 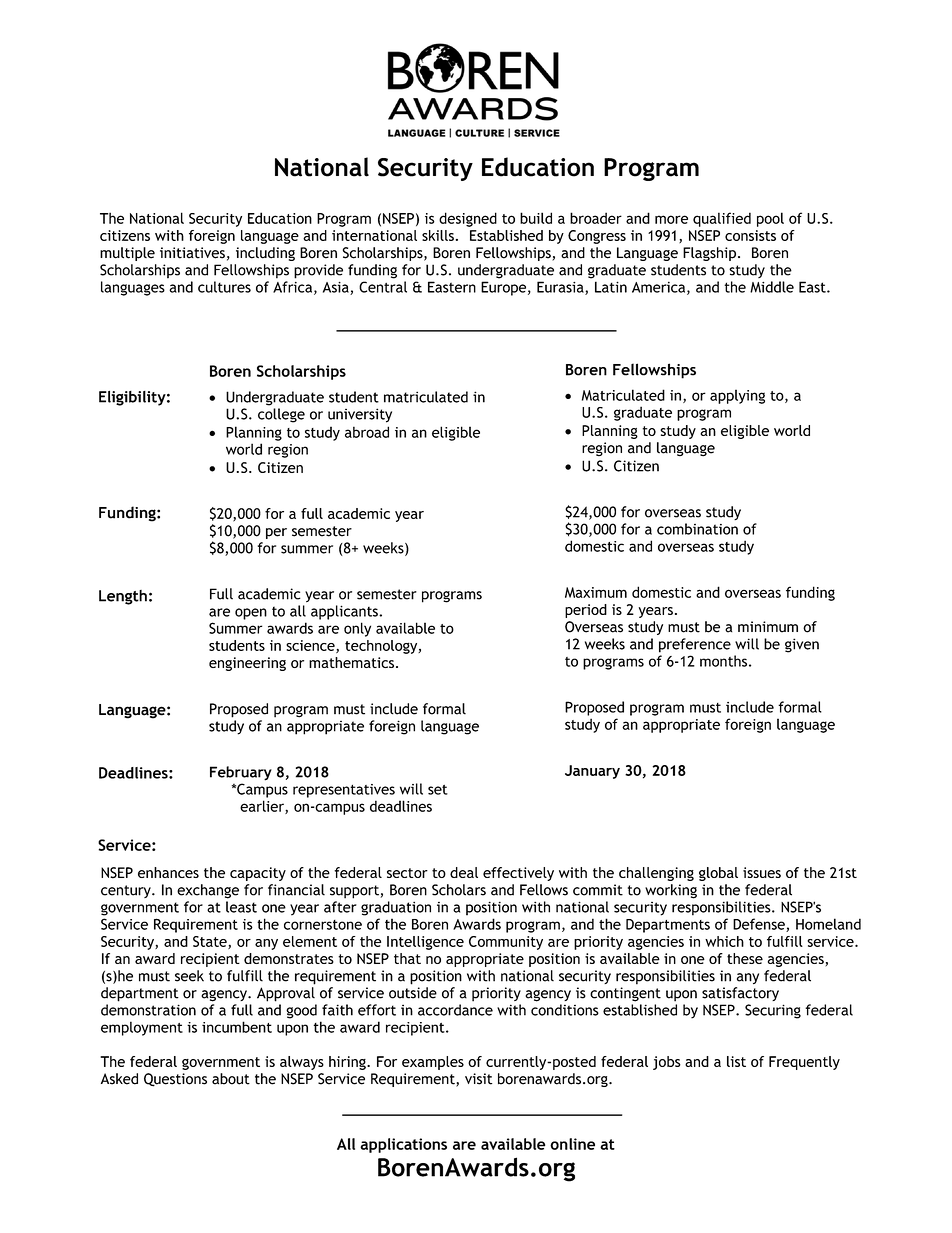 I want to click on skills, so click(x=438, y=235).
